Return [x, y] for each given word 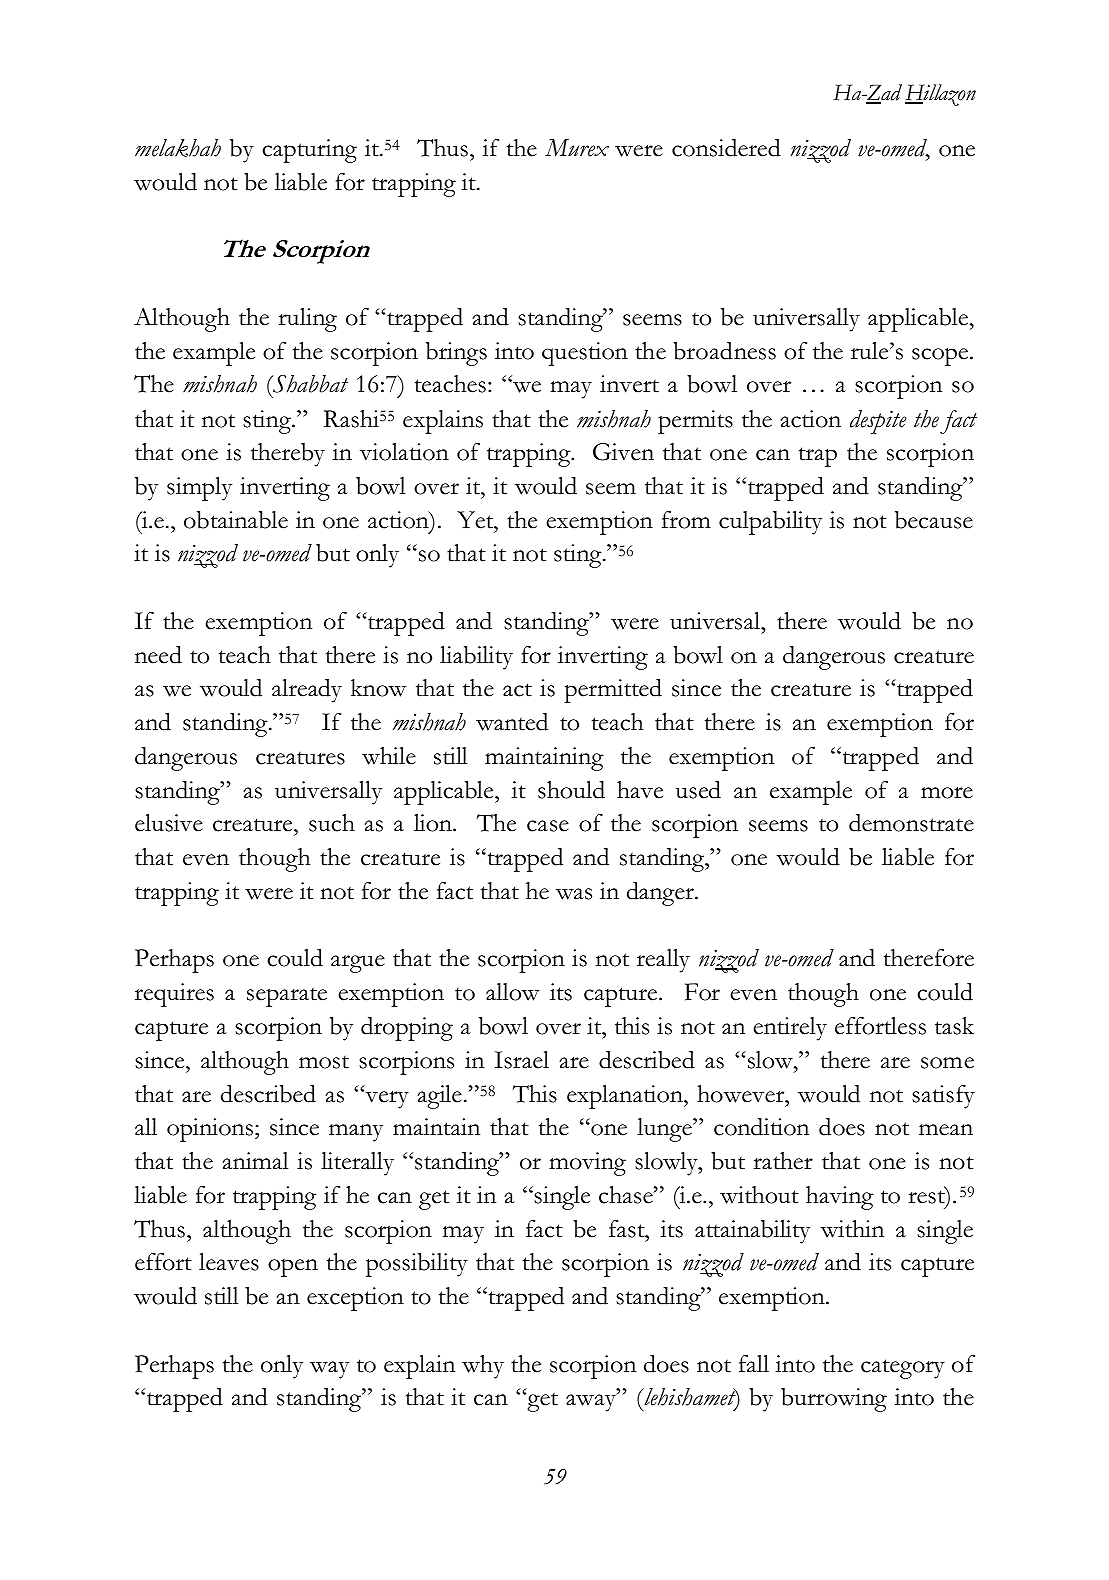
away [592, 1402]
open [293, 1268]
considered [726, 148]
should [571, 790]
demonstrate [911, 823]
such [332, 823]
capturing [309, 151]
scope [941, 357]
